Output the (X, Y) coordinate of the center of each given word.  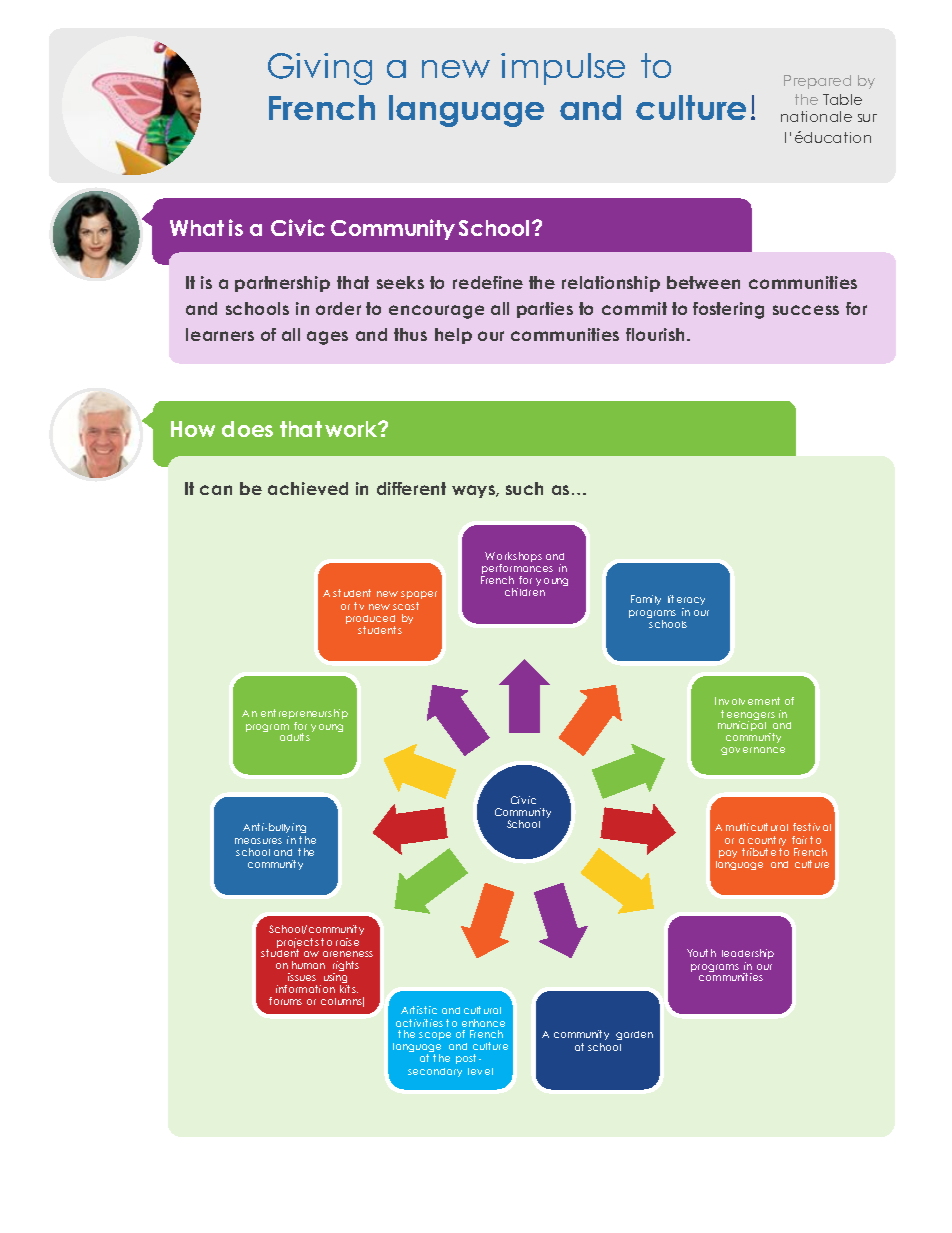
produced (370, 621)
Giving (320, 69)
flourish (657, 334)
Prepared (817, 82)
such (524, 488)
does (247, 429)
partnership (282, 284)
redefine (488, 282)
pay (728, 854)
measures (258, 841)
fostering (728, 310)
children (525, 592)
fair (801, 840)
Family (646, 600)
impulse (563, 69)
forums (285, 1001)
